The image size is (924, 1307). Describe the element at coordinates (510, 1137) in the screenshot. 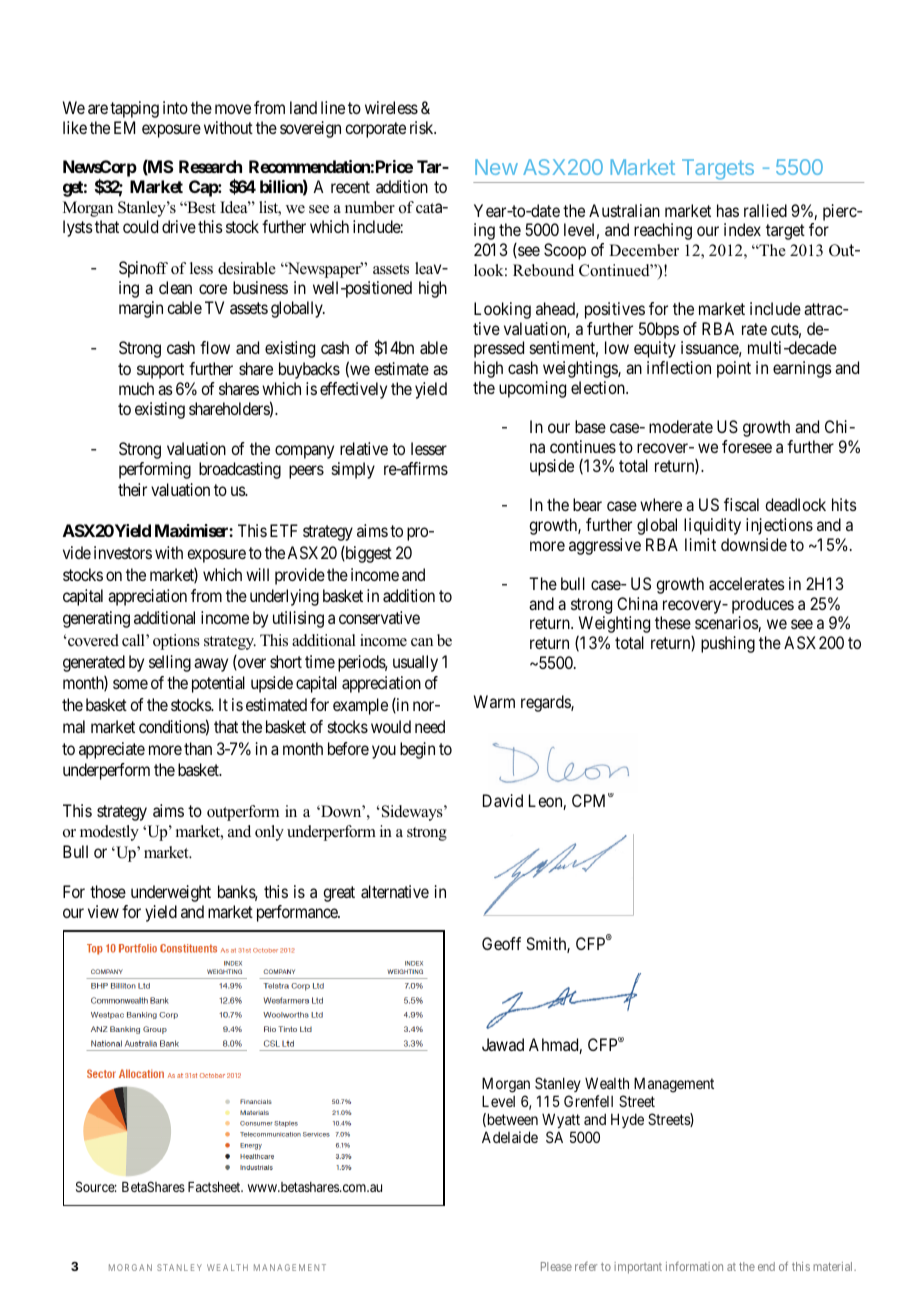

I see `Adelaide` at that location.
